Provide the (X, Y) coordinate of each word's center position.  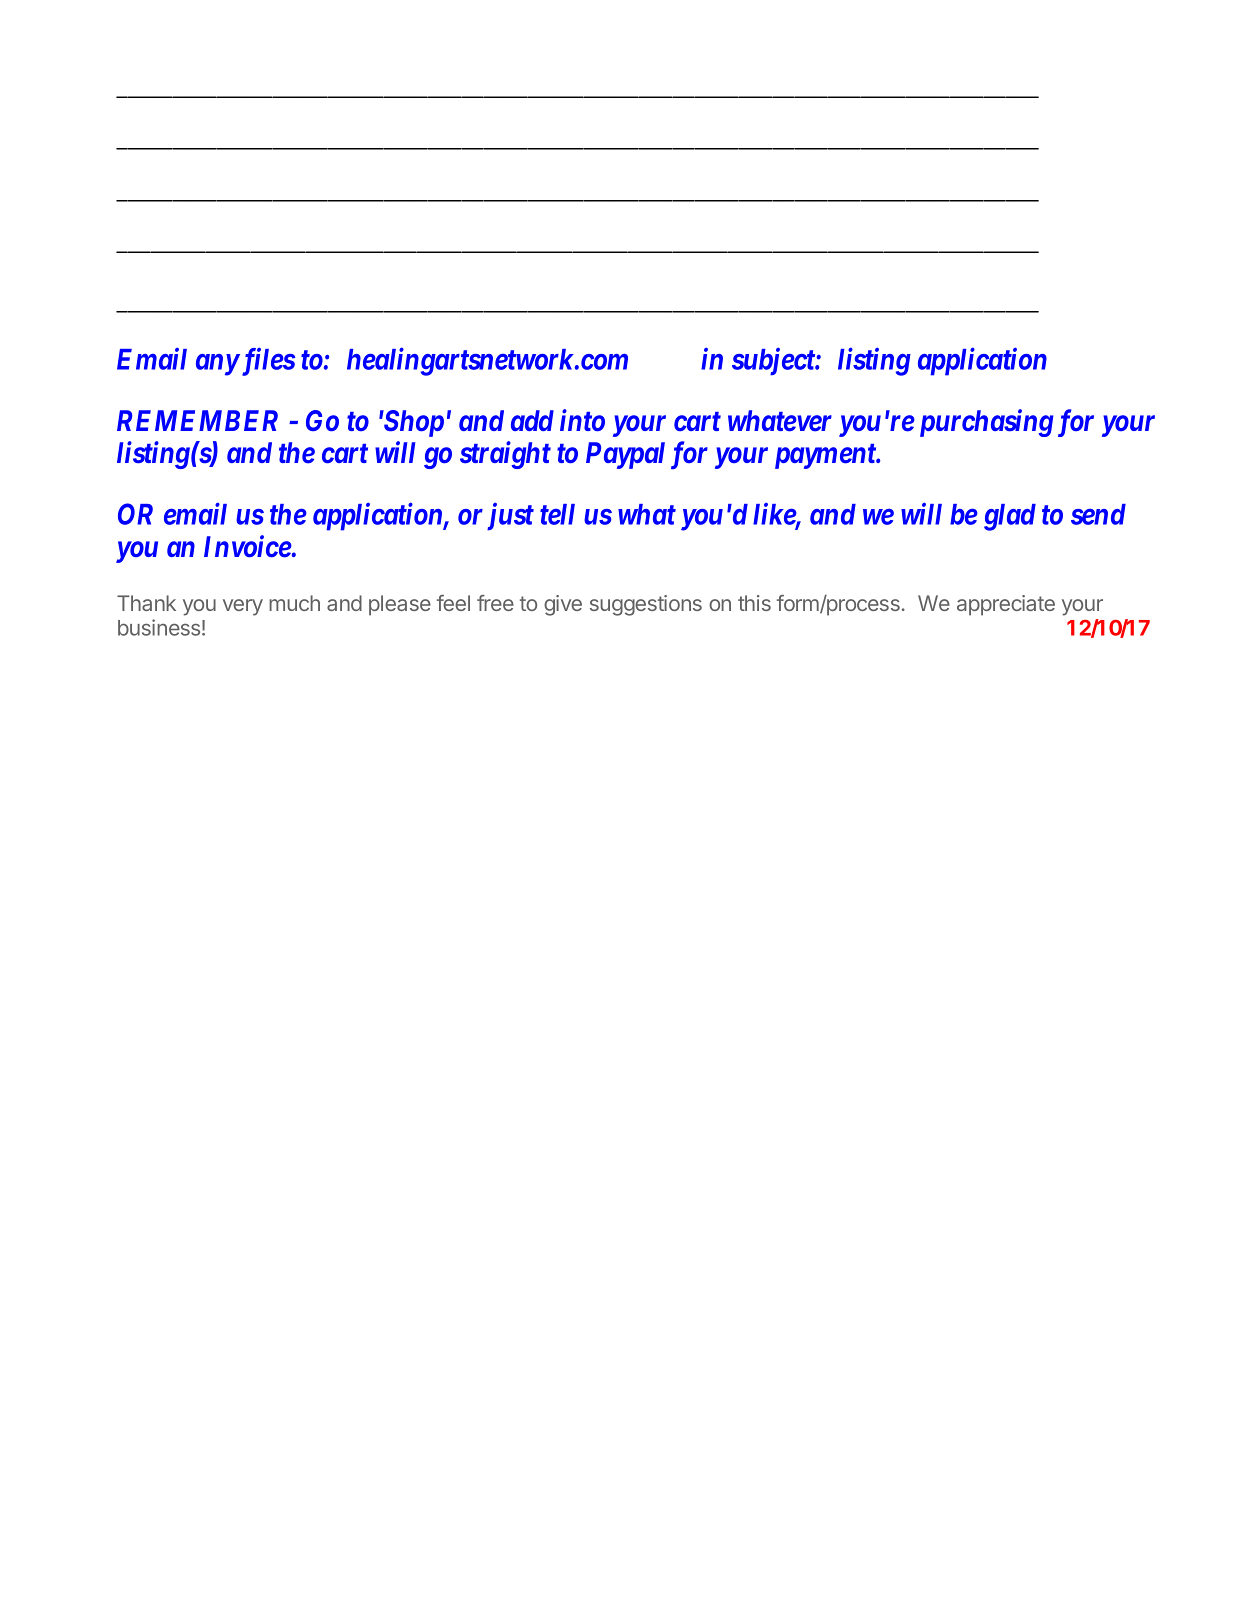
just (510, 517)
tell (557, 514)
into (582, 420)
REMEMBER (197, 420)
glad (1010, 517)
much (294, 603)
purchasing (987, 423)
